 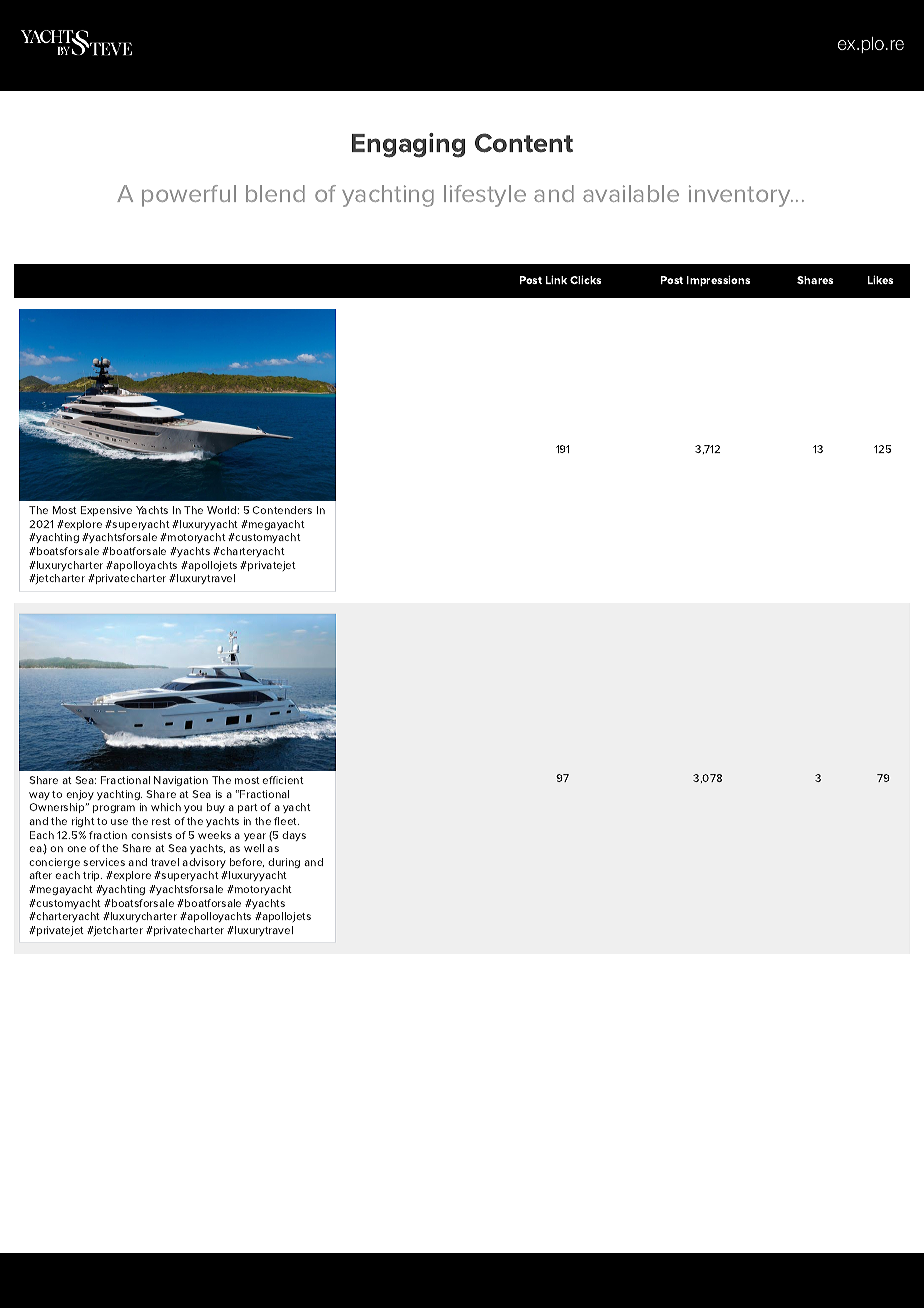 What do you see at coordinates (556, 279) in the screenshot?
I see `Link` at bounding box center [556, 279].
